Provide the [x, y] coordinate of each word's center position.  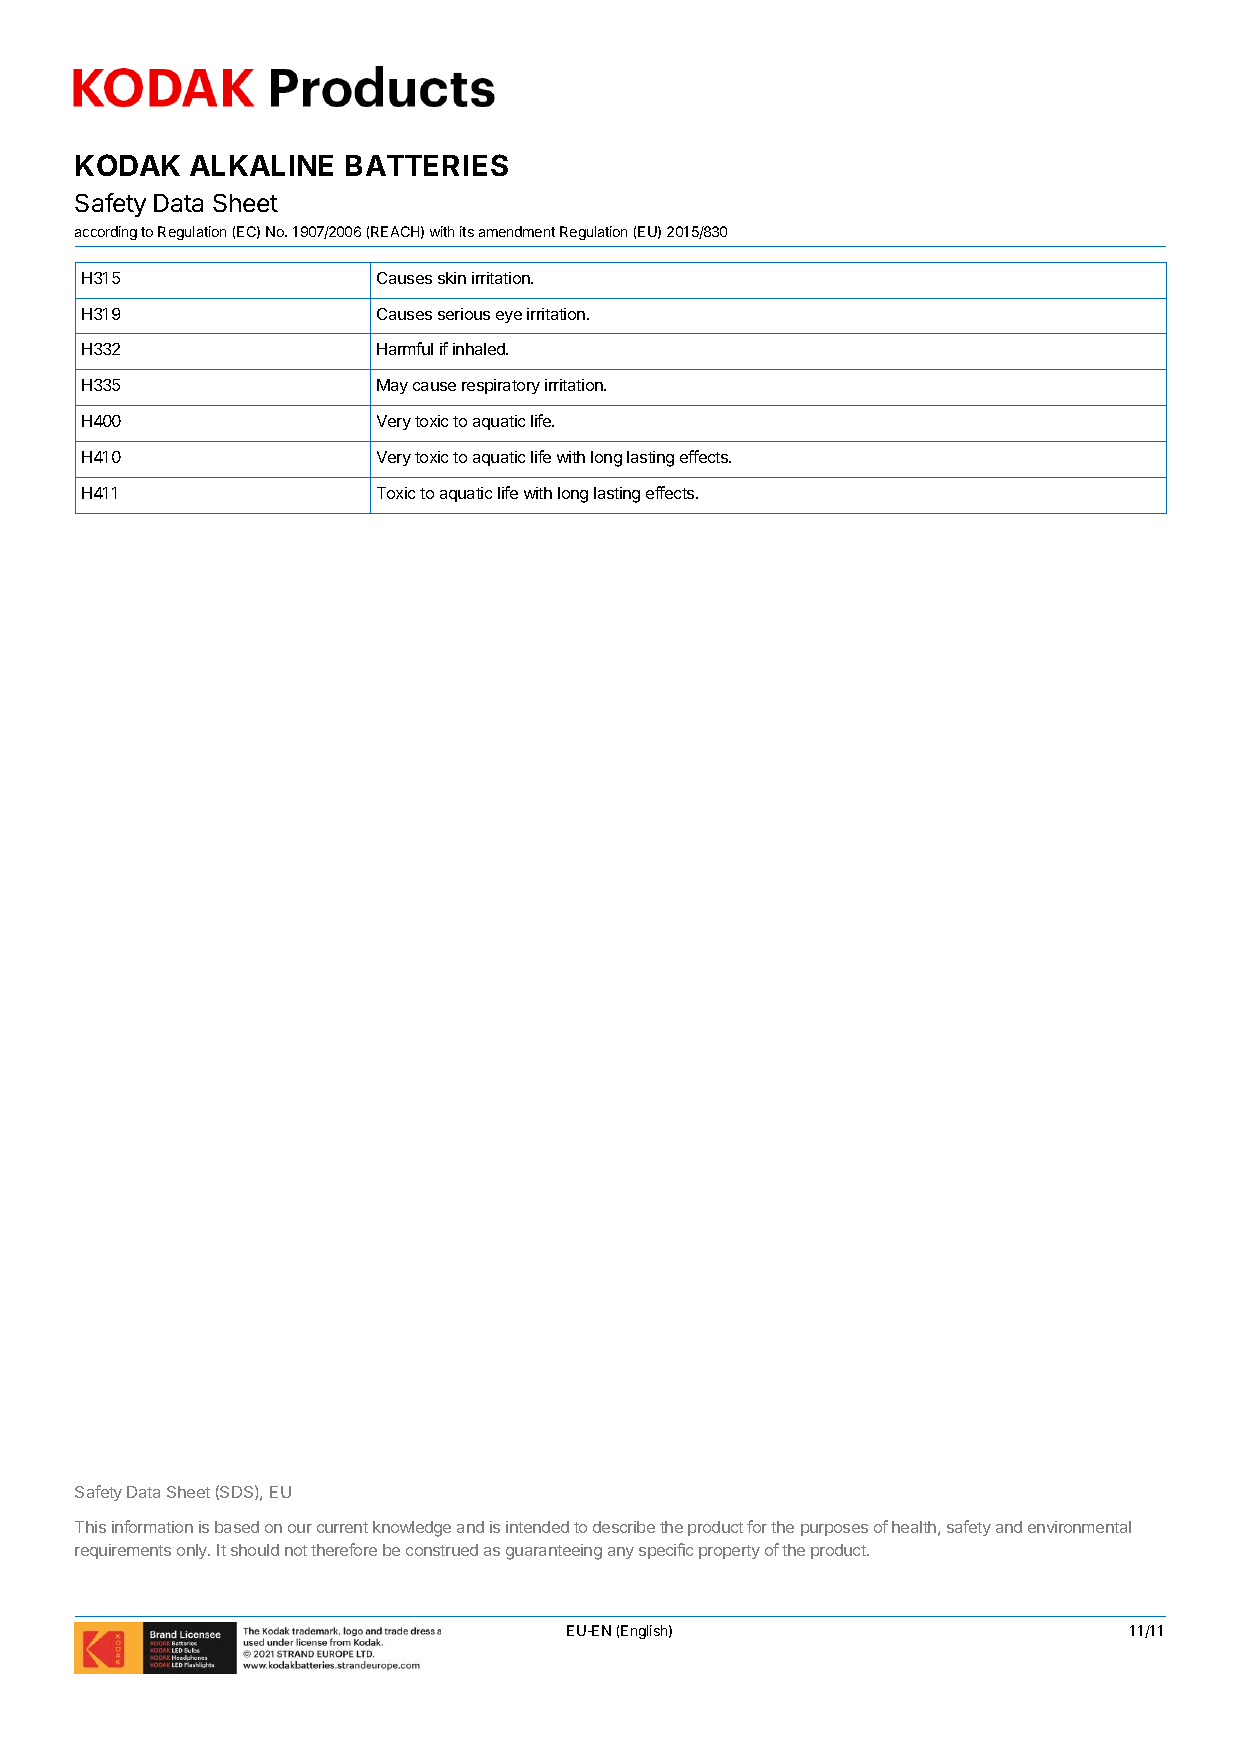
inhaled [480, 349]
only [193, 1551]
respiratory [501, 386]
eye [509, 317]
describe [624, 1527]
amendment [517, 231]
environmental [1079, 1527]
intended [537, 1527]
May [392, 386]
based [237, 1527]
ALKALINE [261, 165]
